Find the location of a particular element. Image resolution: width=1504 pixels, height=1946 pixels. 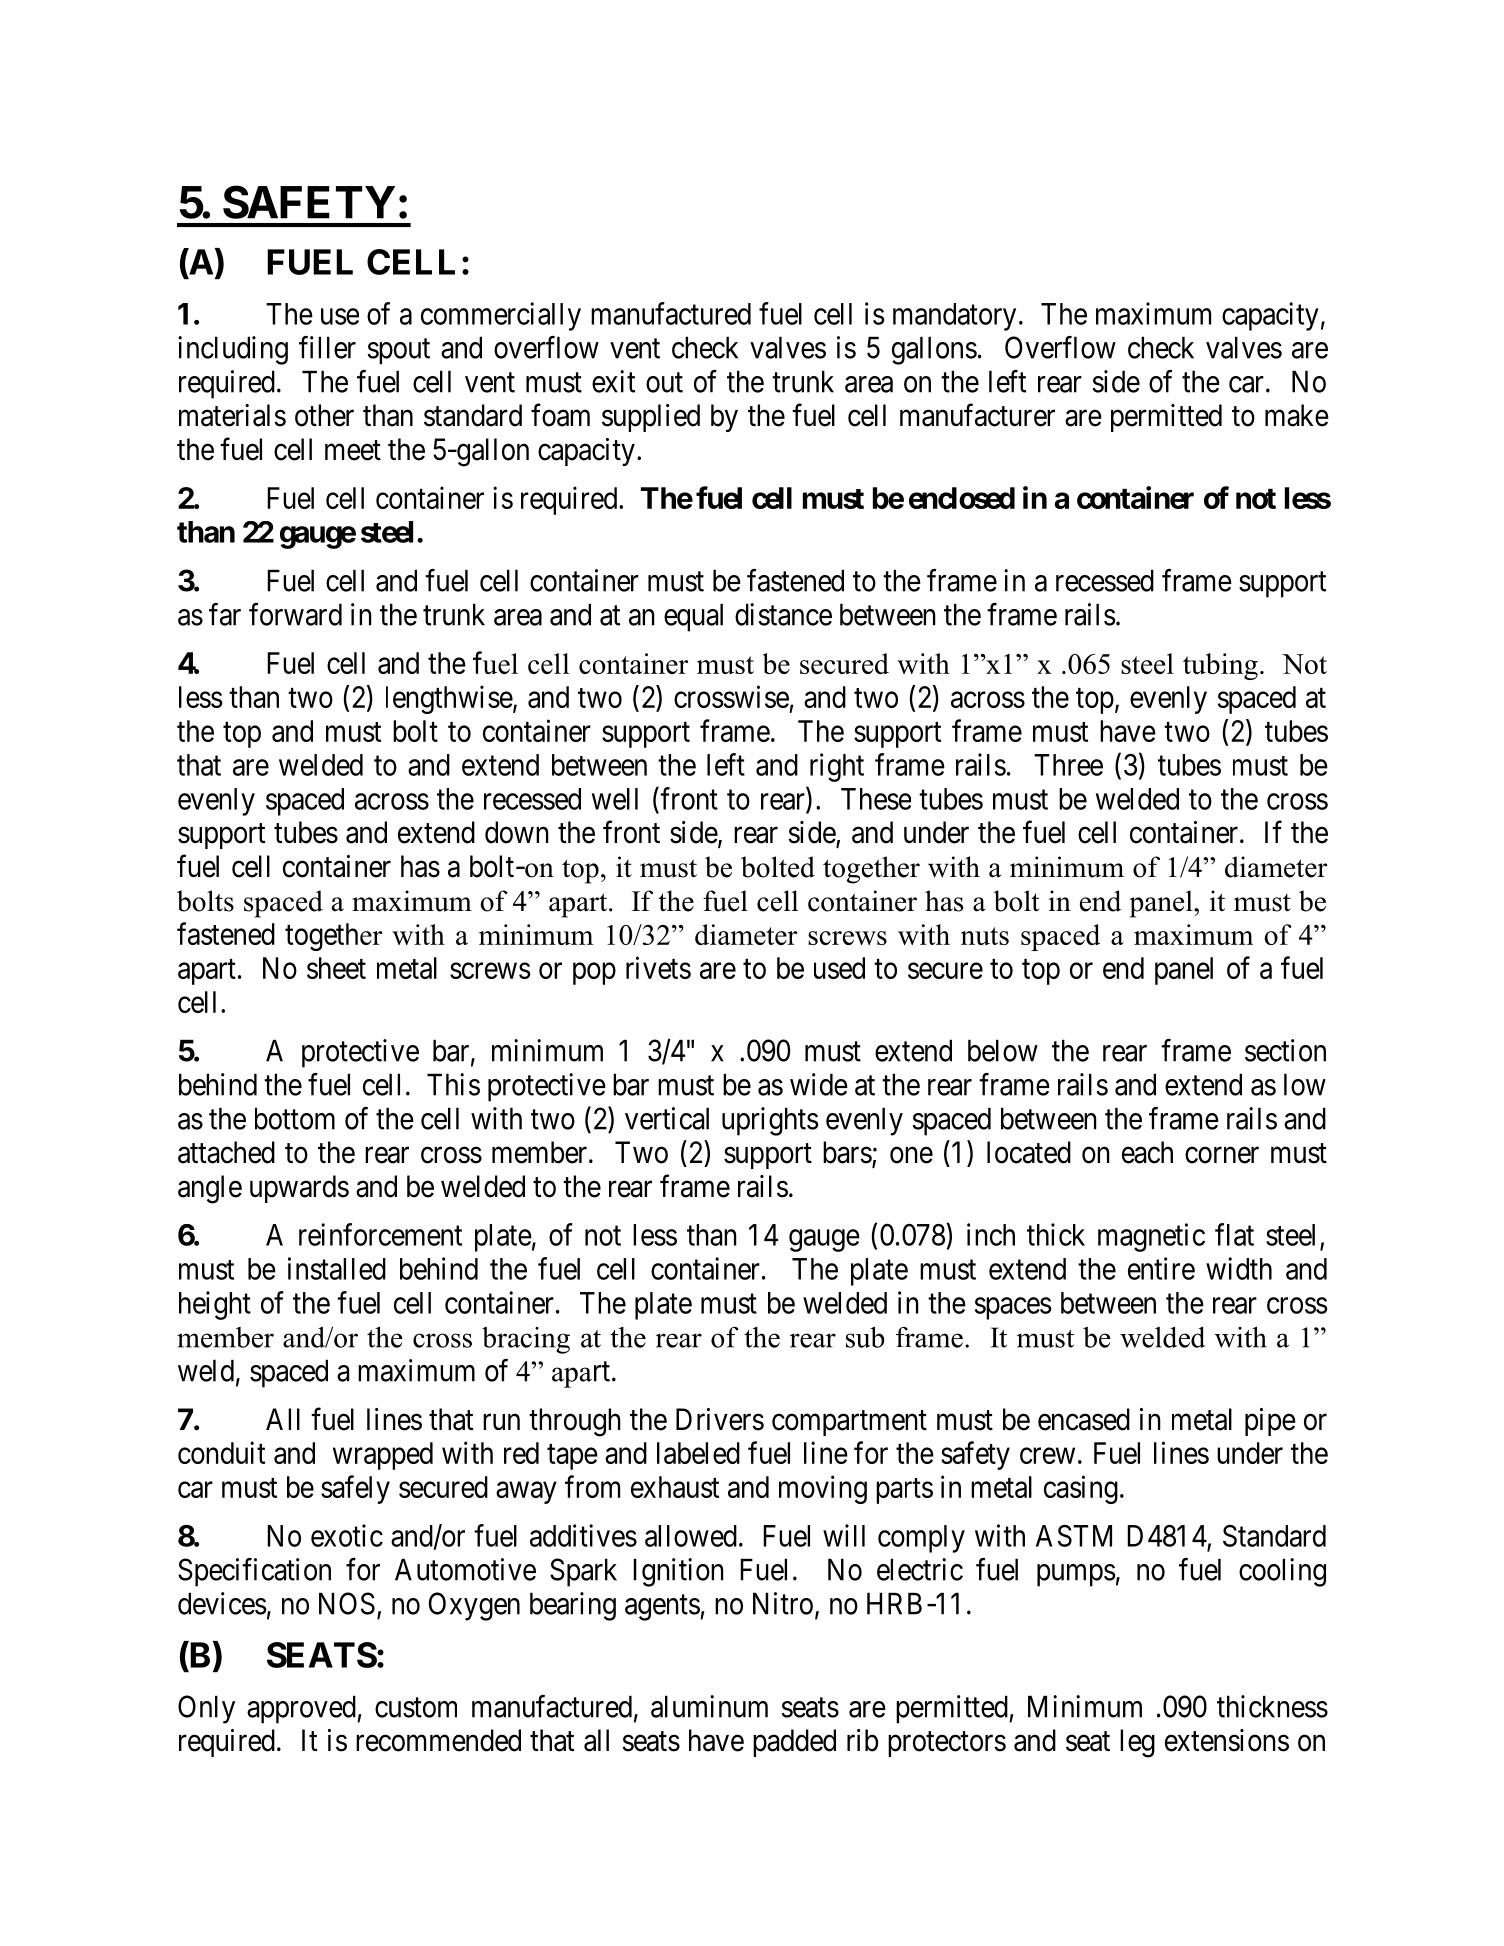

entire is located at coordinates (1161, 1268).
